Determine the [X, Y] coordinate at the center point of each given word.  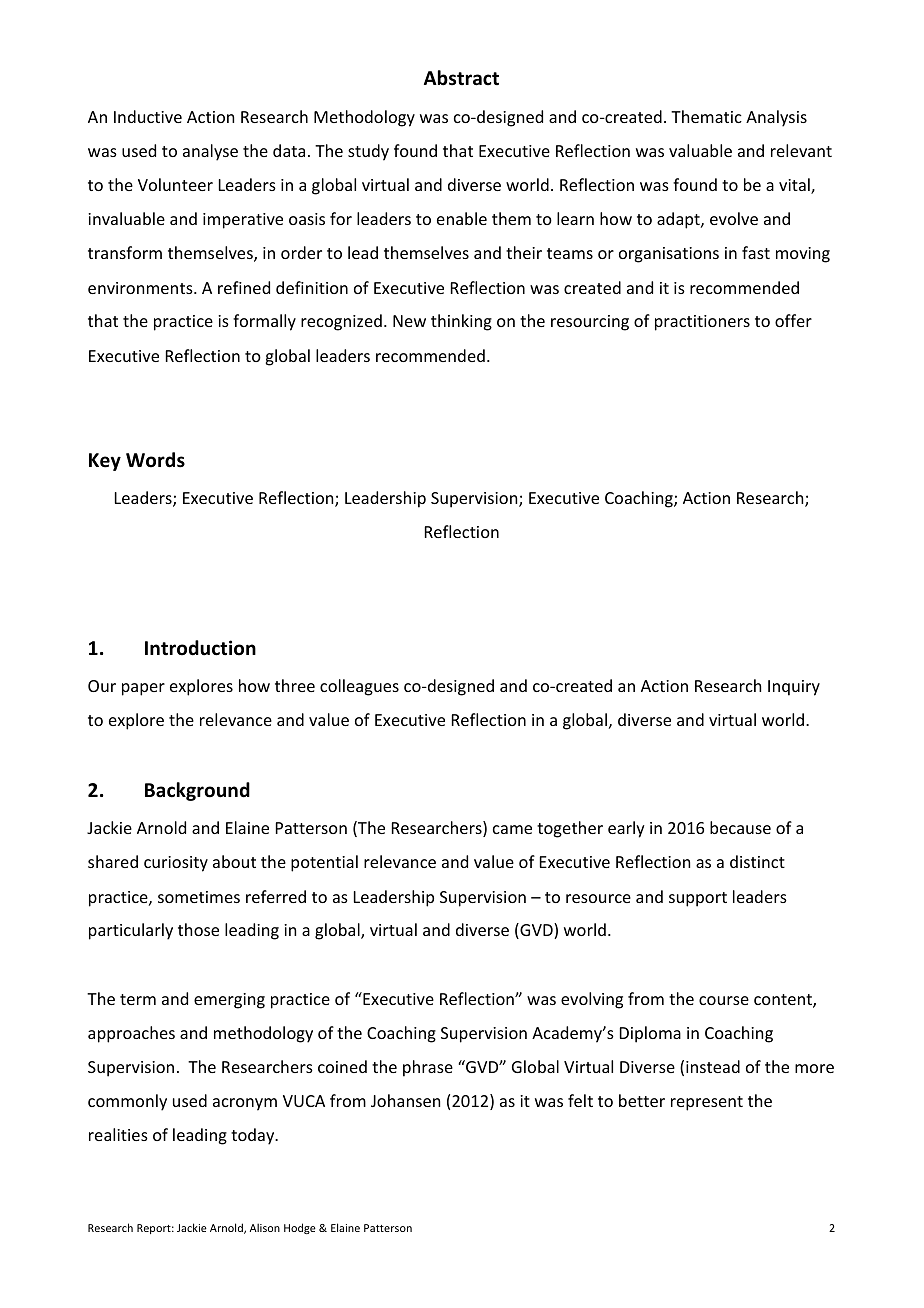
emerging [229, 1001]
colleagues [359, 687]
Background [197, 791]
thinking [461, 322]
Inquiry [794, 688]
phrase [428, 1068]
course [724, 1000]
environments [141, 288]
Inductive [148, 116]
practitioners [702, 323]
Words [155, 460]
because [740, 827]
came [512, 829]
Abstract [461, 78]
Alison [265, 1227]
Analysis [776, 118]
